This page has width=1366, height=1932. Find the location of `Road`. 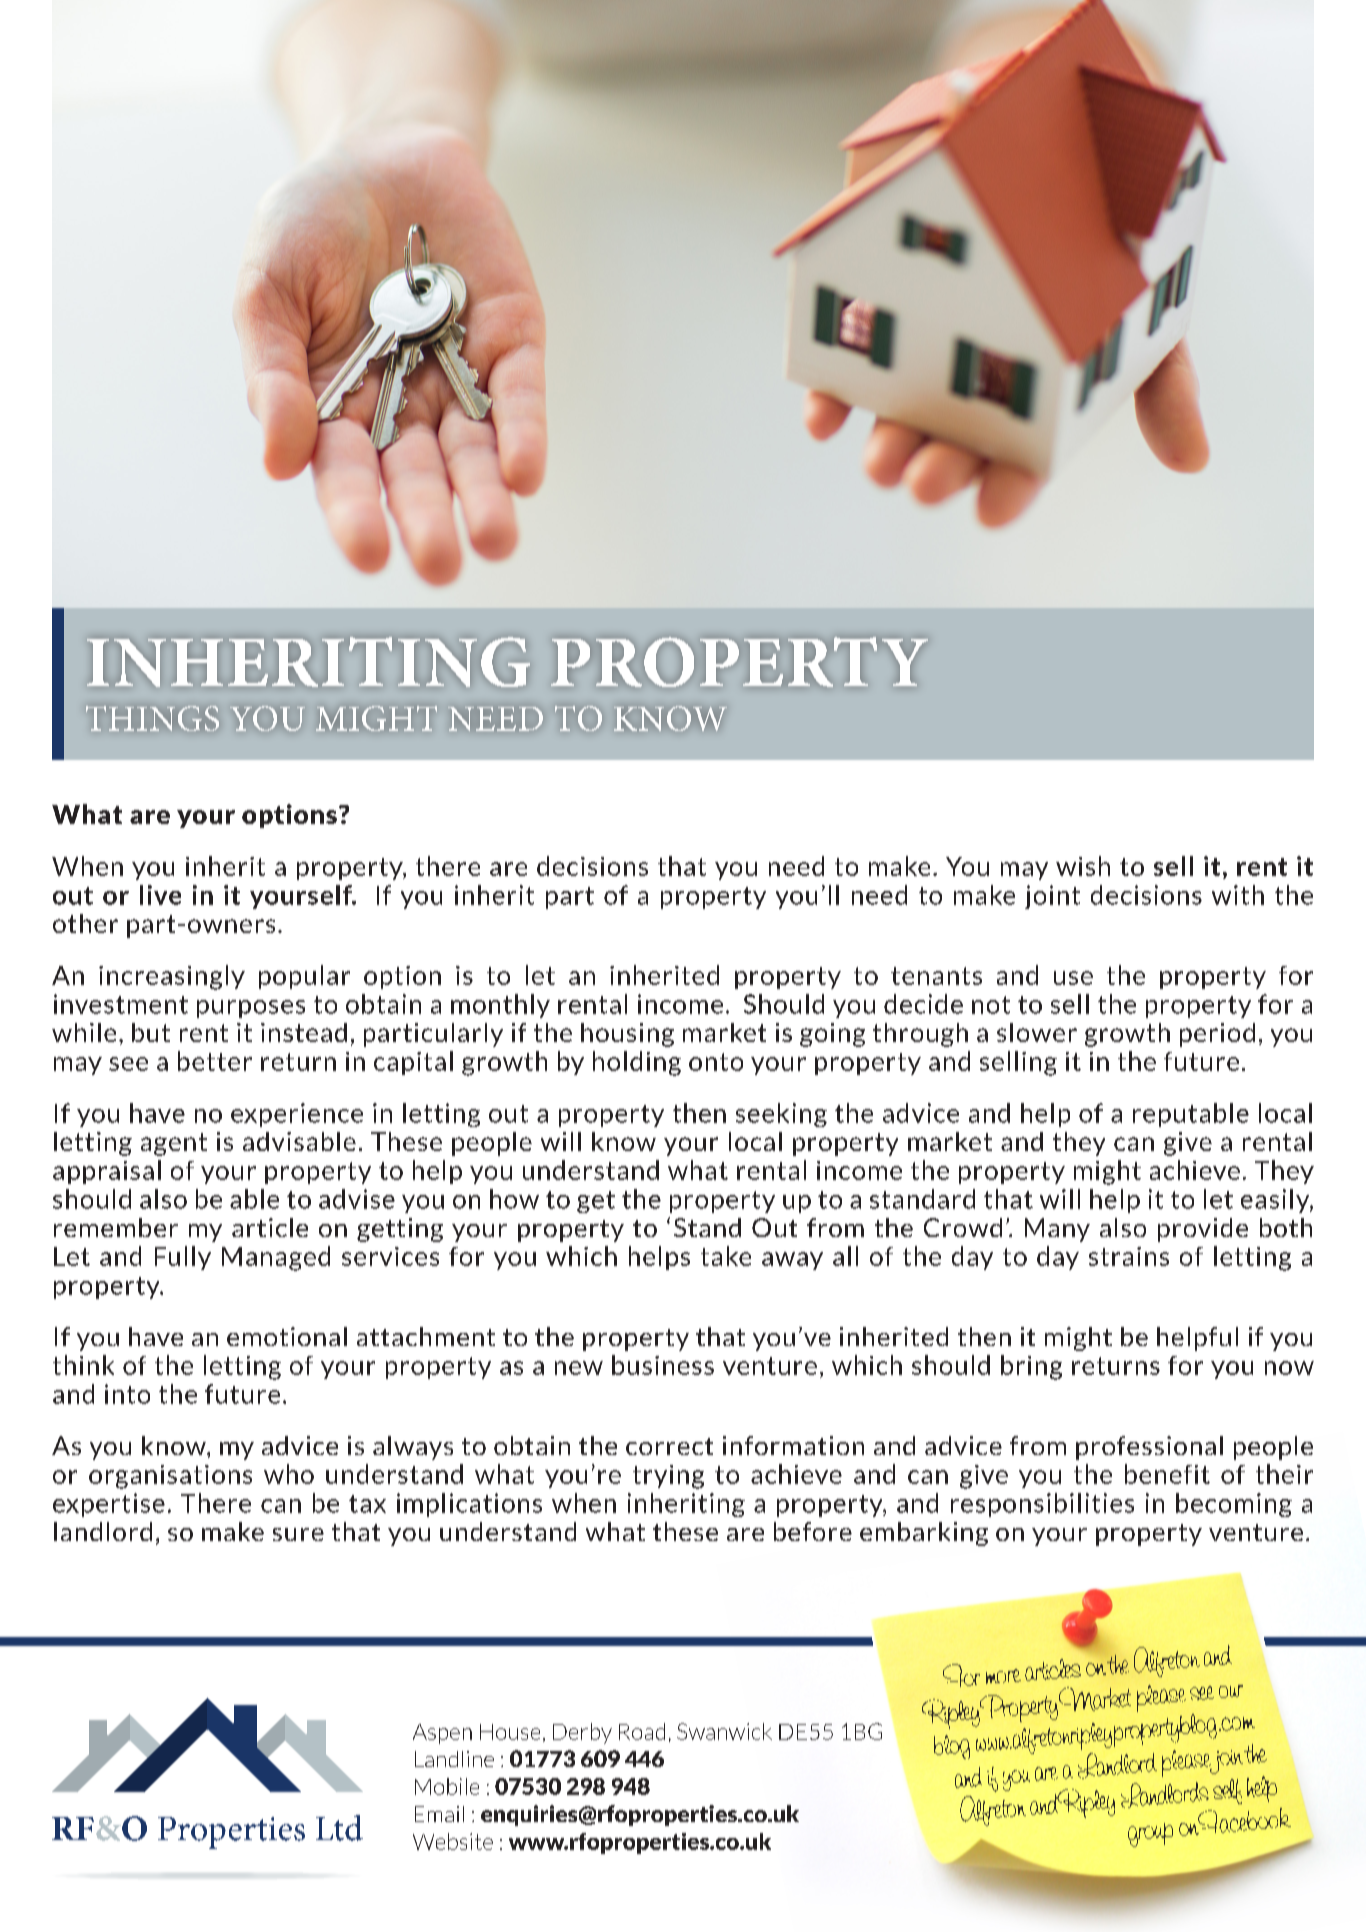

Road is located at coordinates (642, 1731).
